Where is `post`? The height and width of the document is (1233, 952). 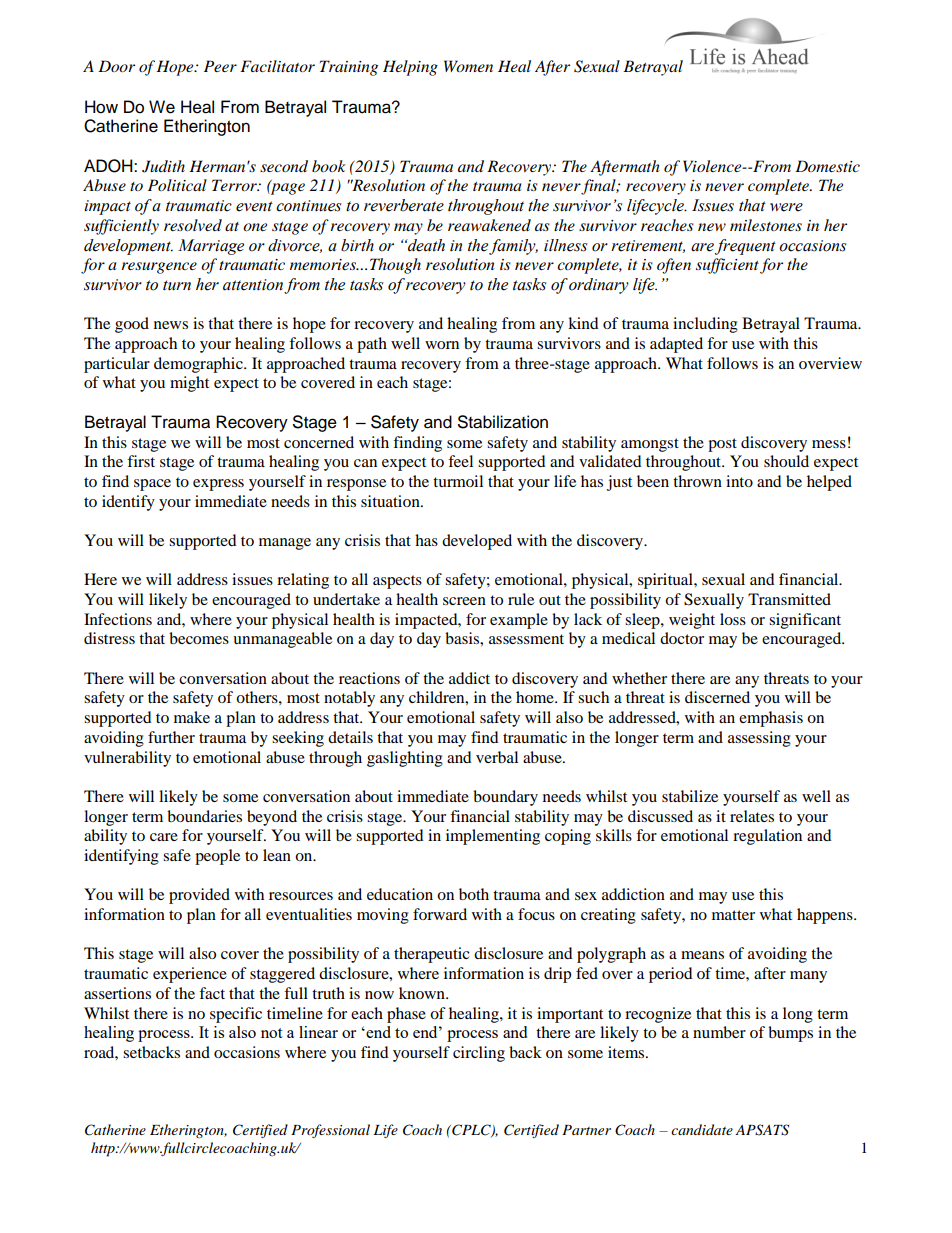 post is located at coordinates (722, 445).
